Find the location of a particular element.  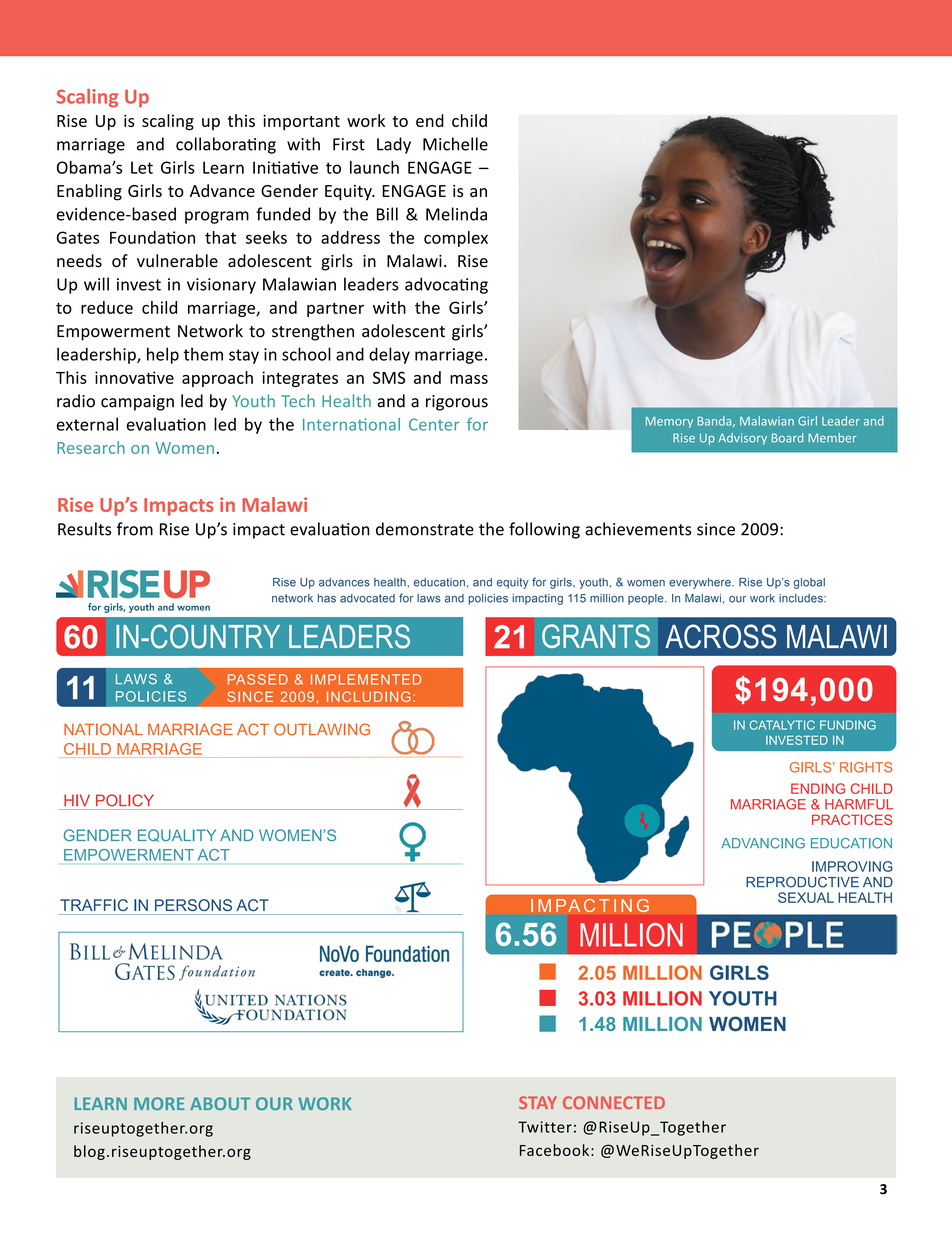

EQUALITY is located at coordinates (177, 835).
